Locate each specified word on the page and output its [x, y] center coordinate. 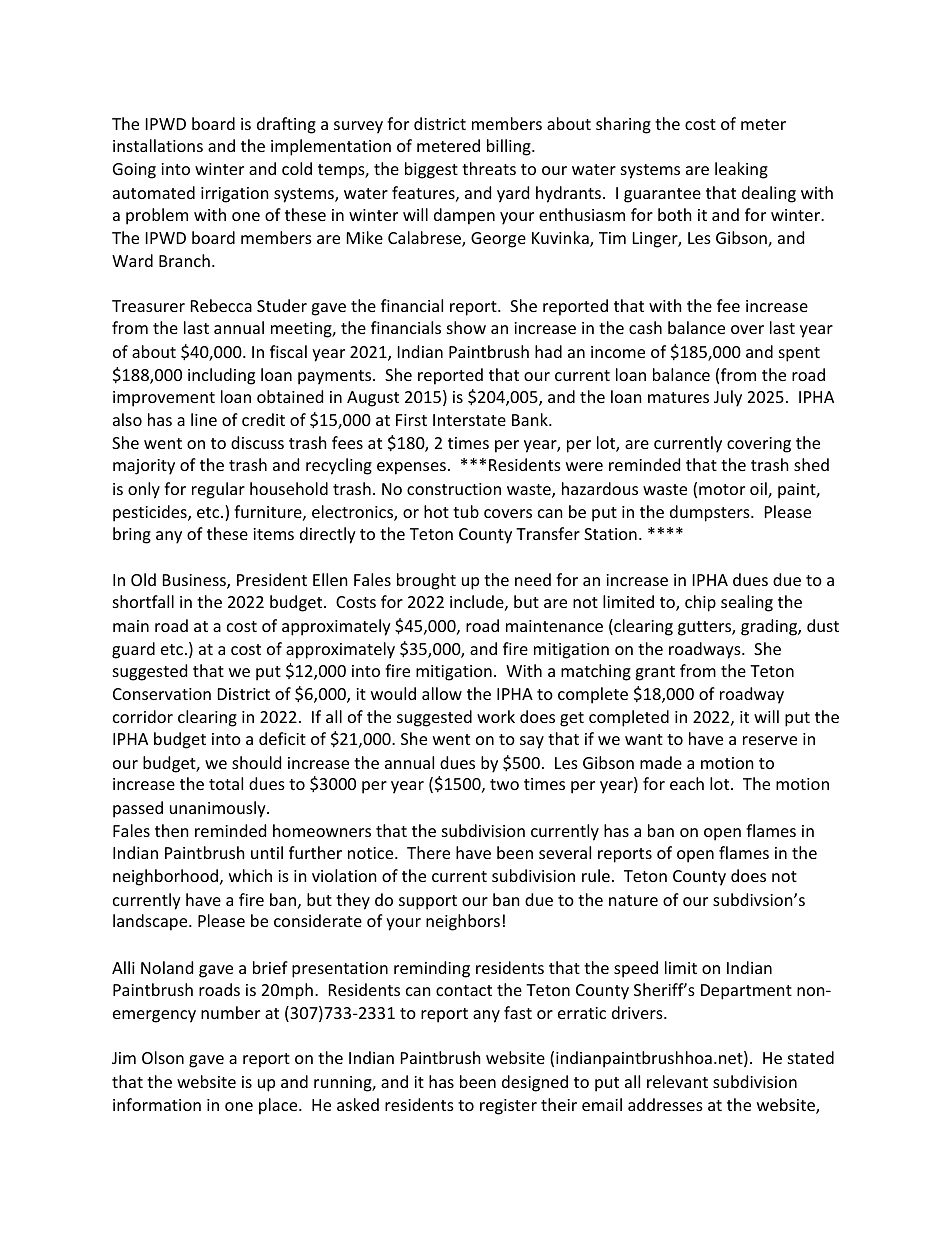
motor [722, 489]
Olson [163, 1057]
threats [489, 168]
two [504, 784]
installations [158, 145]
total [226, 783]
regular [218, 490]
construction [454, 489]
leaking [741, 170]
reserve [770, 740]
